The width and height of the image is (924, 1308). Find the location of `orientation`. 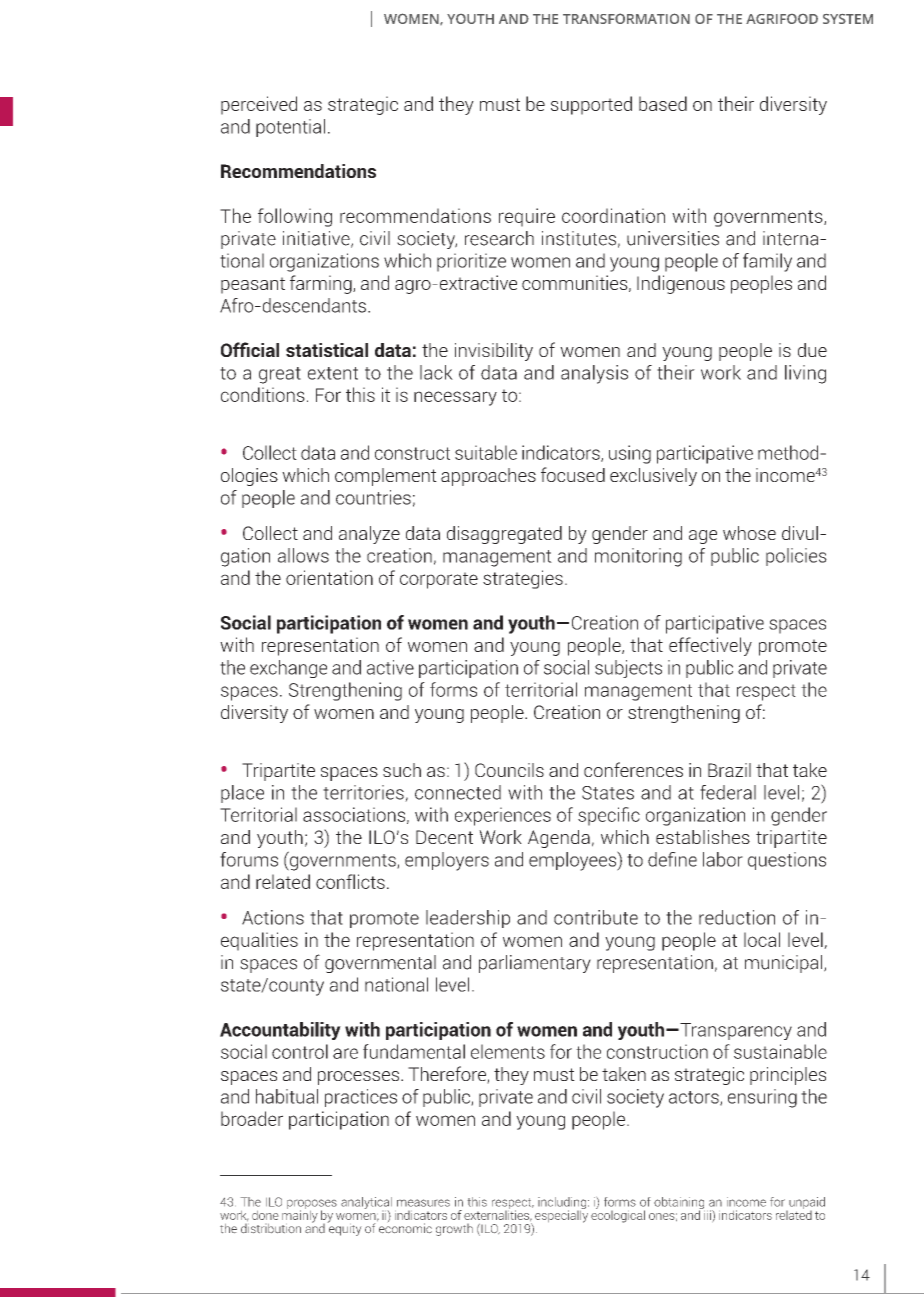

orientation is located at coordinates (329, 577).
